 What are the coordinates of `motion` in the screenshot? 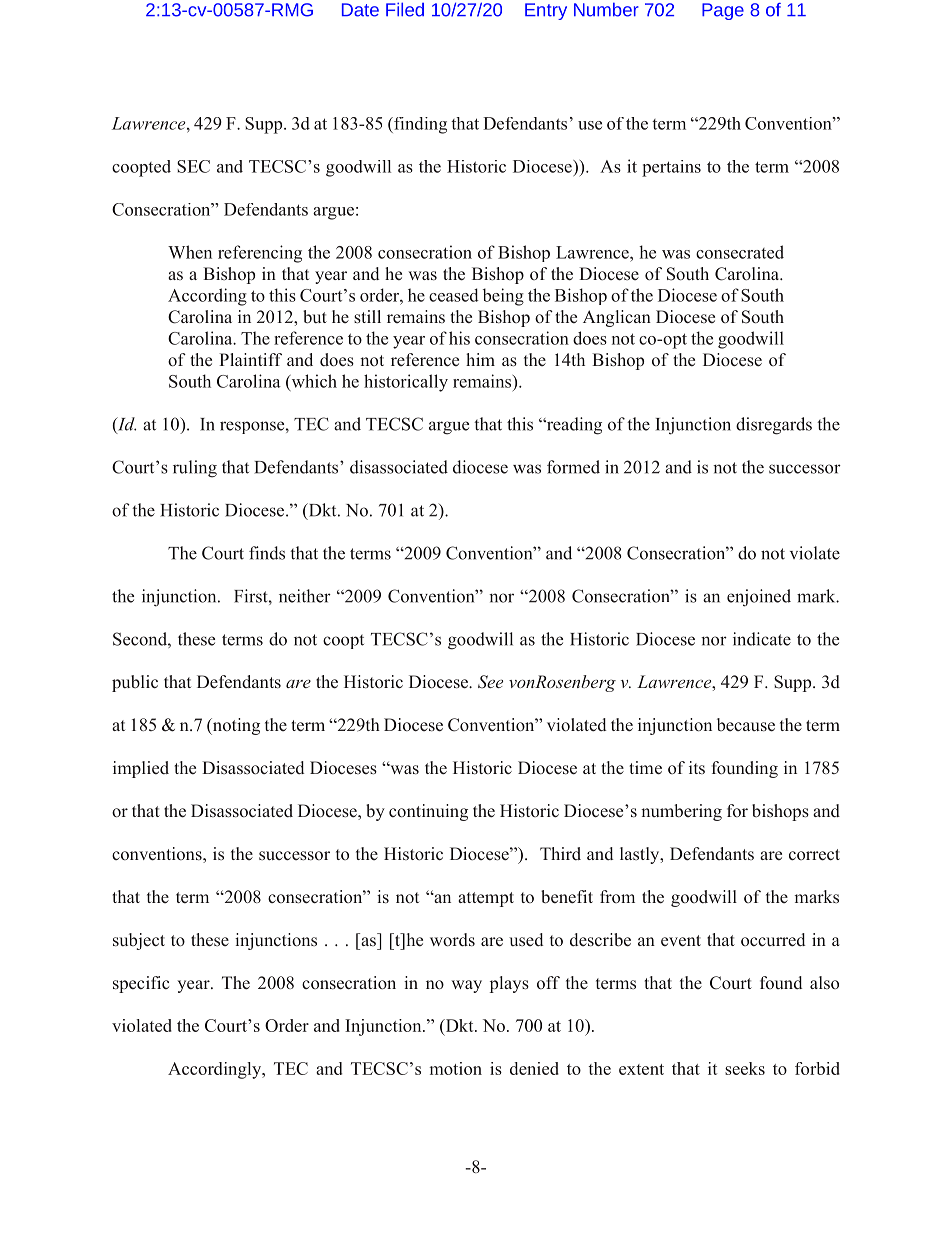 It's located at (456, 1068).
